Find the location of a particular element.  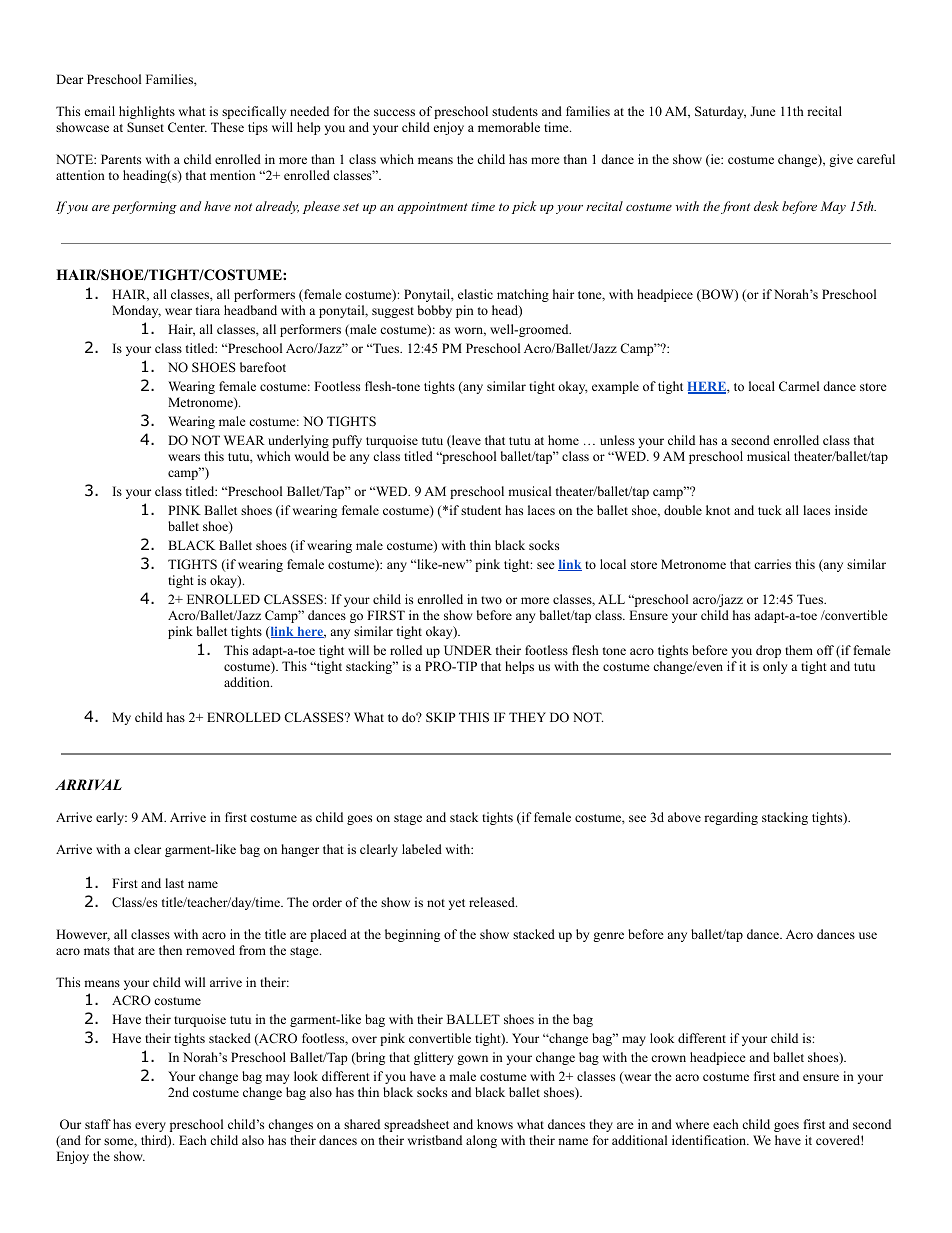

Monday is located at coordinates (136, 311).
